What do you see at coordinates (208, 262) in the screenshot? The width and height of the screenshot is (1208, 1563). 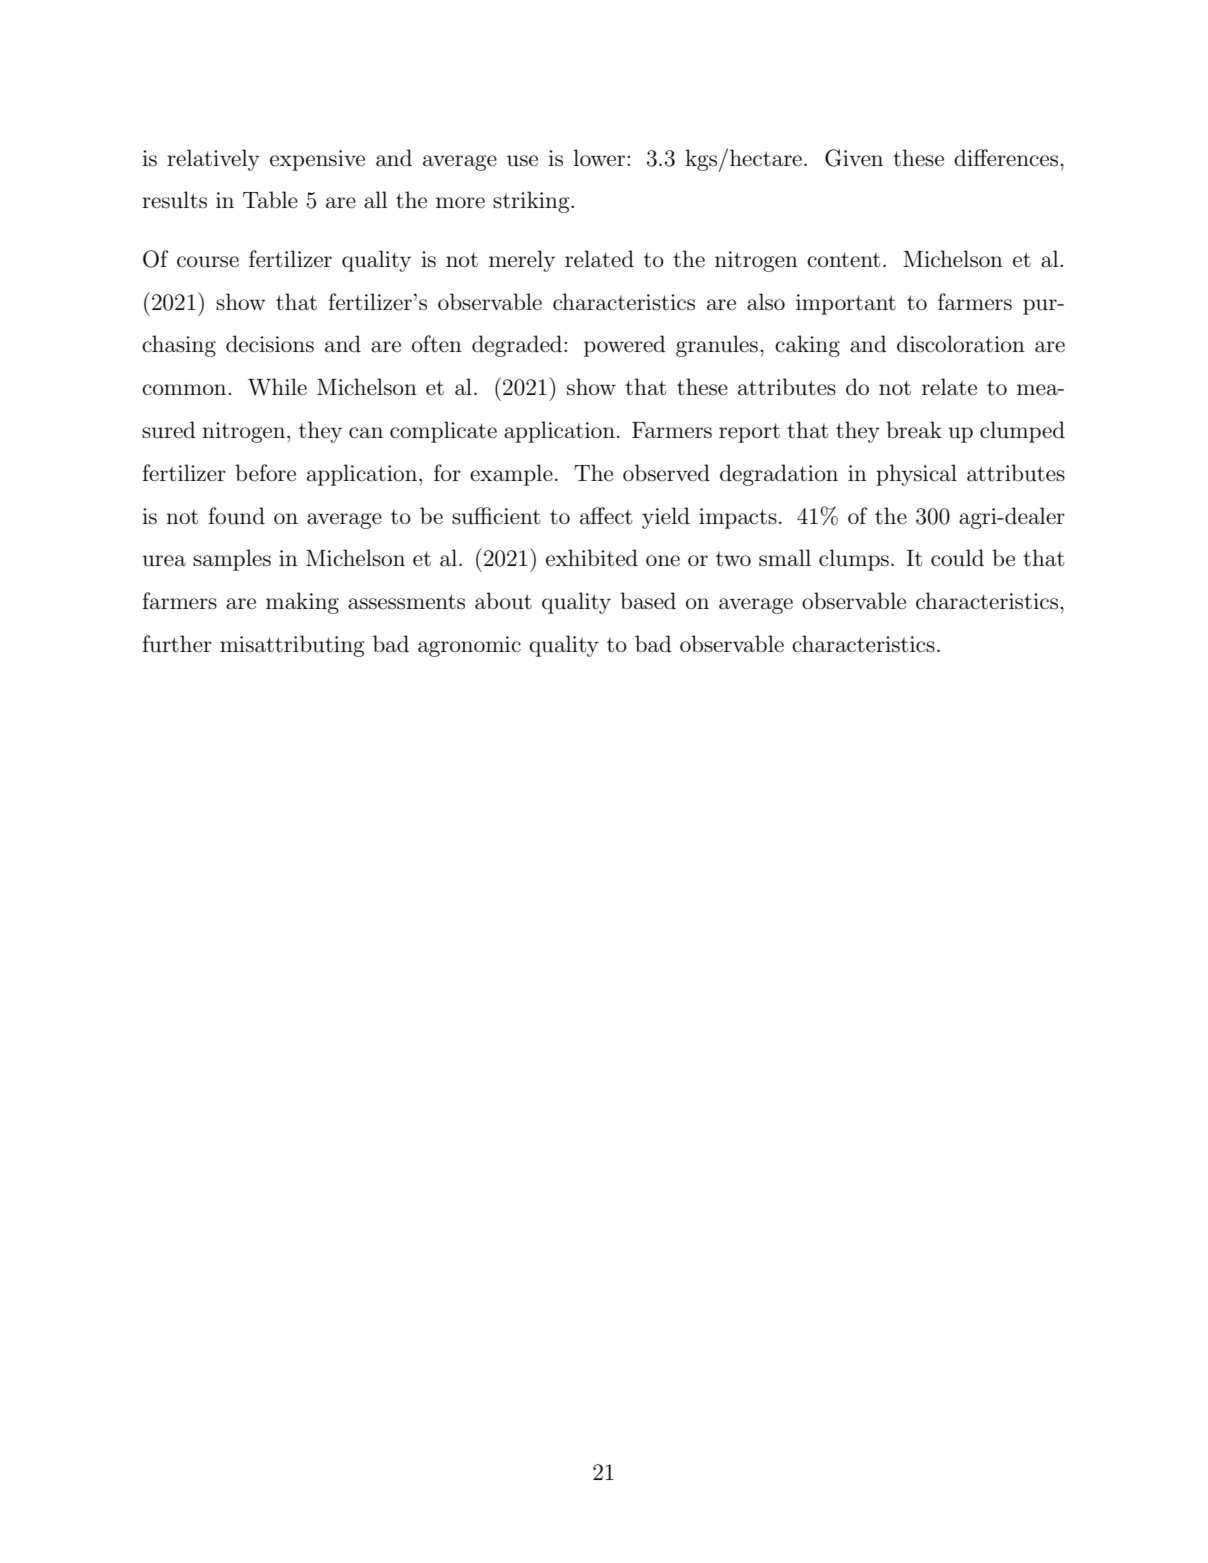 I see `course` at bounding box center [208, 262].
